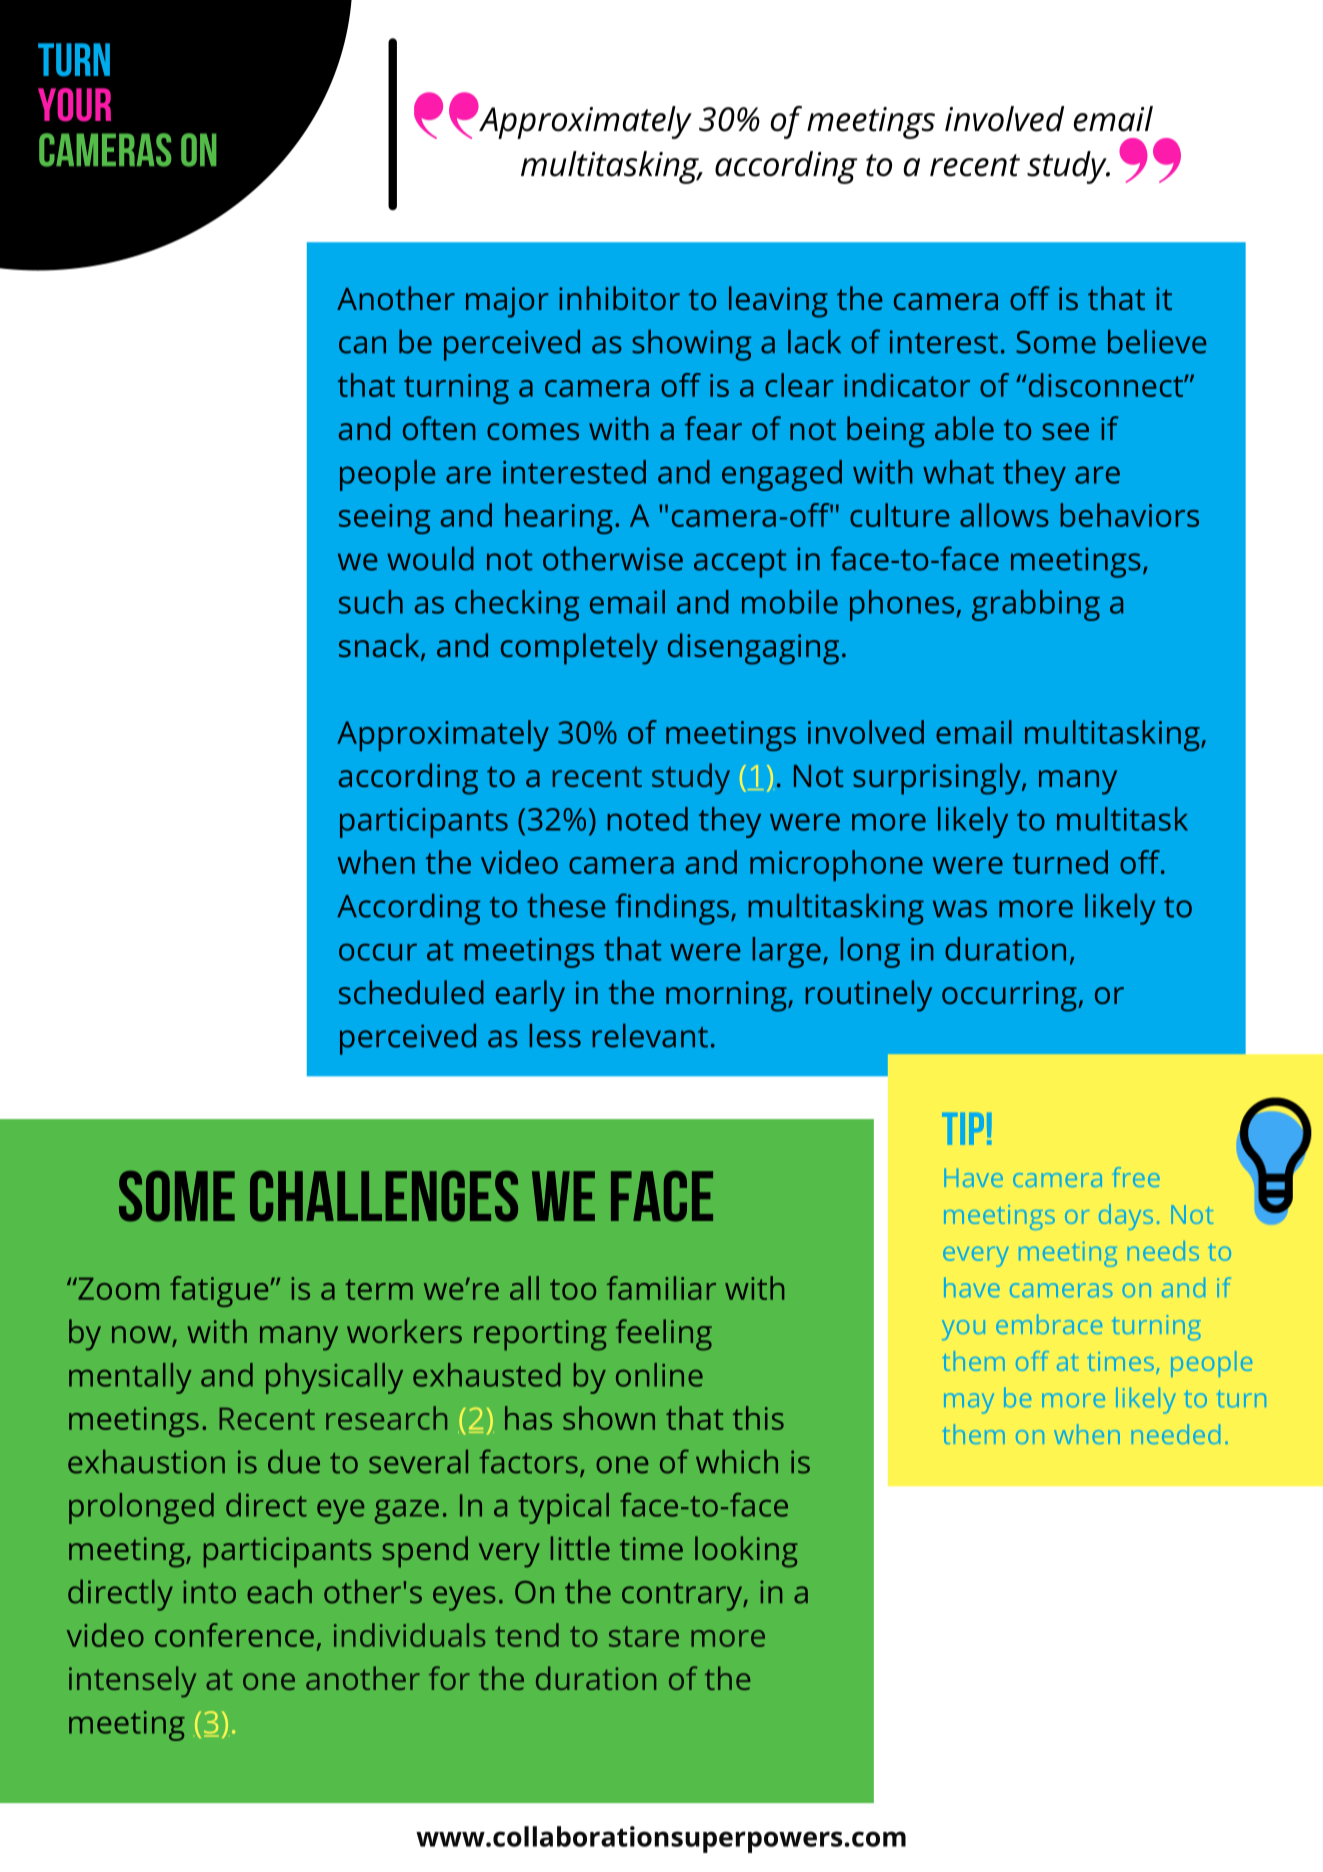 Image resolution: width=1323 pixels, height=1872 pixels. Describe the element at coordinates (74, 105) in the page. I see `YOUR` at that location.
